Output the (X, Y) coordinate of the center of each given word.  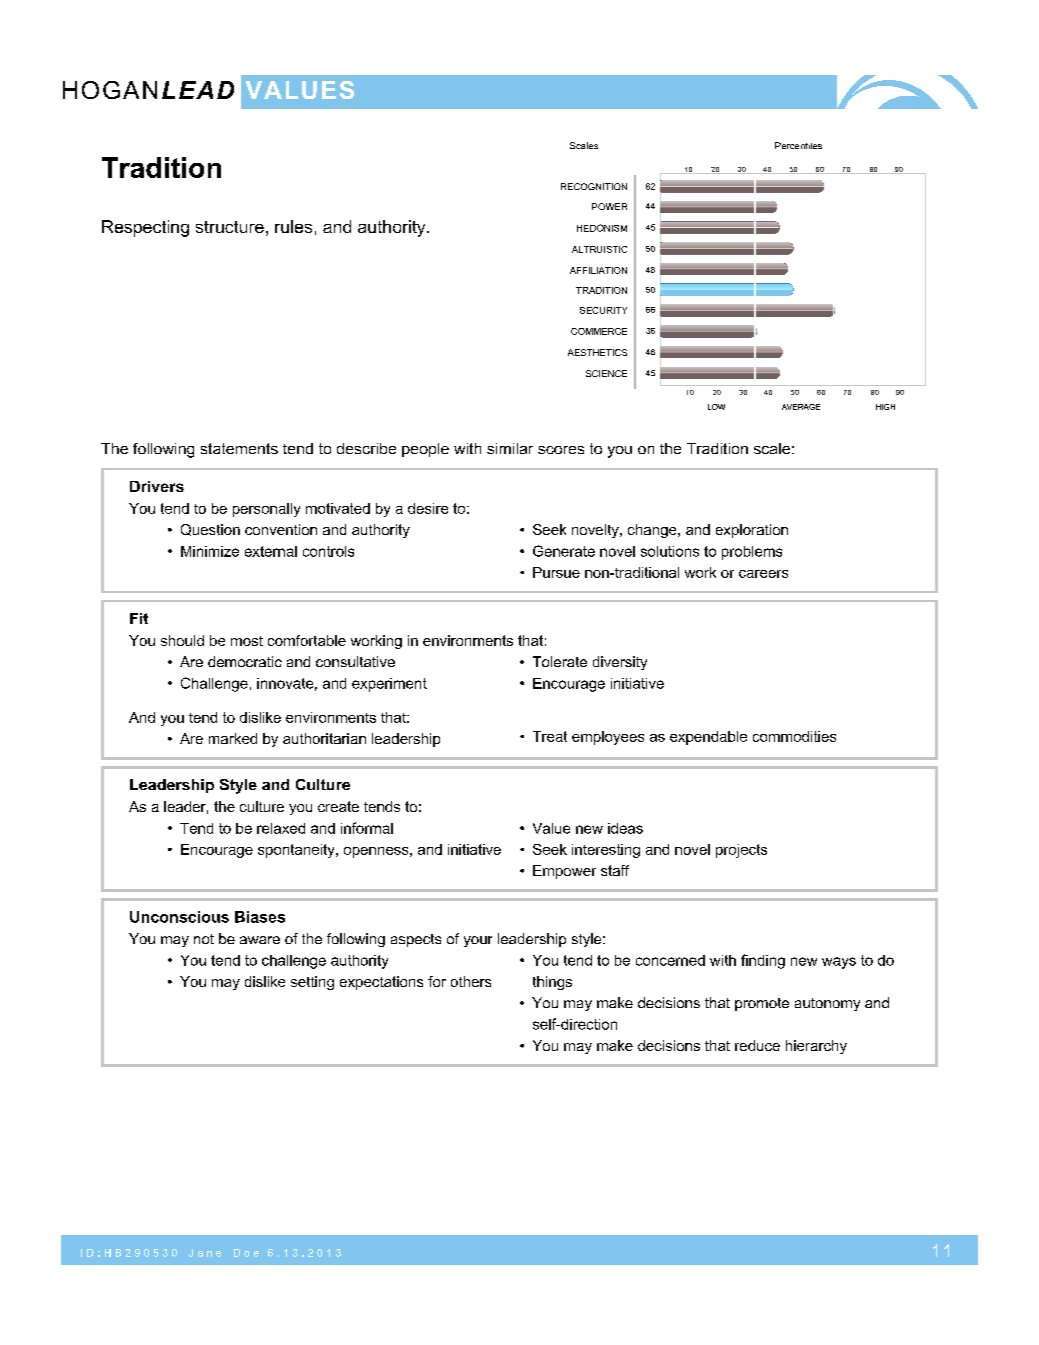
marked (233, 738)
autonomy (827, 1004)
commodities (794, 736)
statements (239, 448)
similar (510, 448)
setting (312, 983)
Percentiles (798, 145)
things (552, 983)
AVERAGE (801, 407)
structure (230, 227)
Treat (550, 736)
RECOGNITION (594, 186)
